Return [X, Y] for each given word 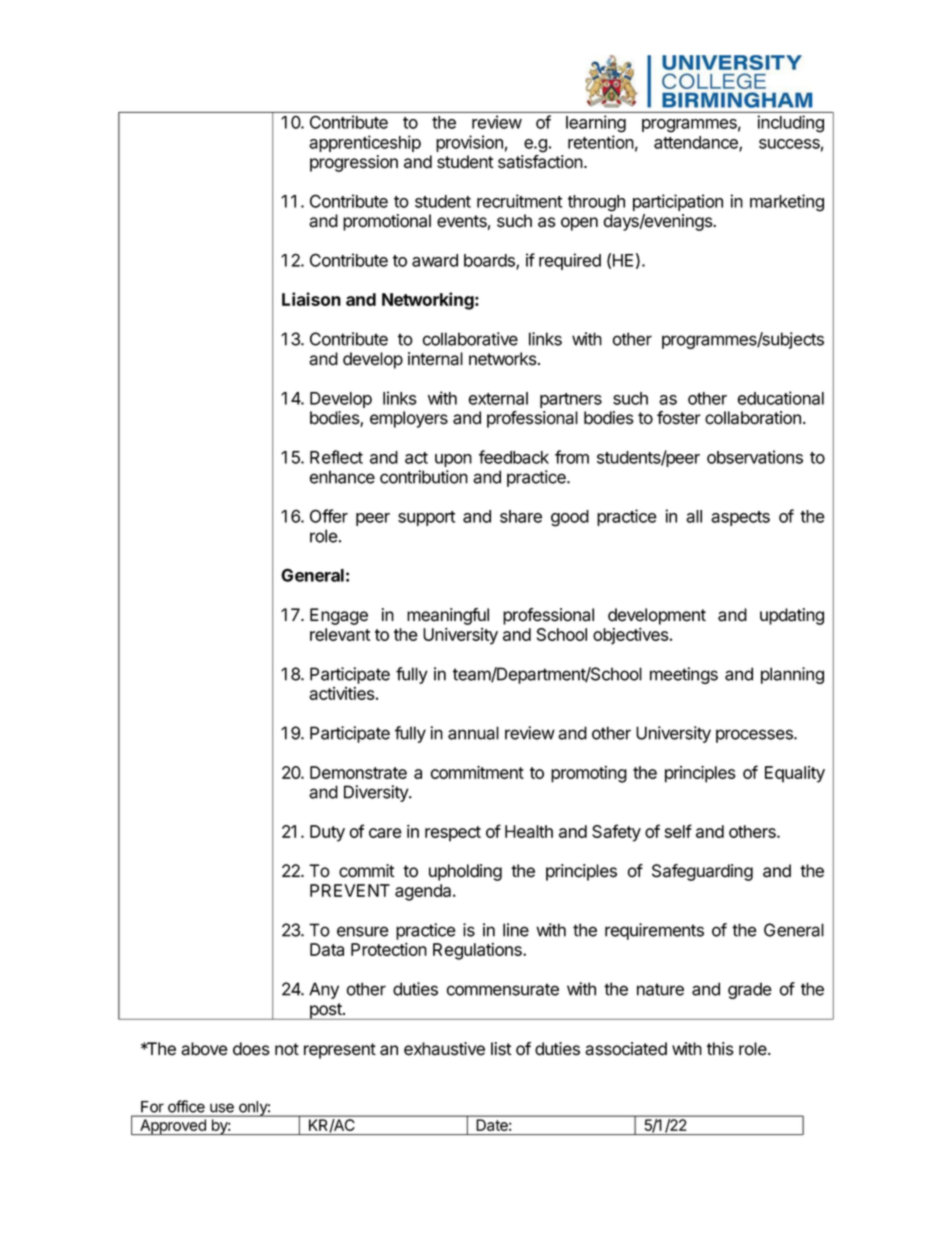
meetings [684, 675]
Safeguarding [702, 872]
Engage [339, 616]
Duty [327, 833]
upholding [465, 872]
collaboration [753, 418]
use [222, 1108]
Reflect [336, 457]
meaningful [448, 616]
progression [354, 163]
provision [469, 143]
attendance [697, 143]
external [498, 398]
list [501, 1049]
